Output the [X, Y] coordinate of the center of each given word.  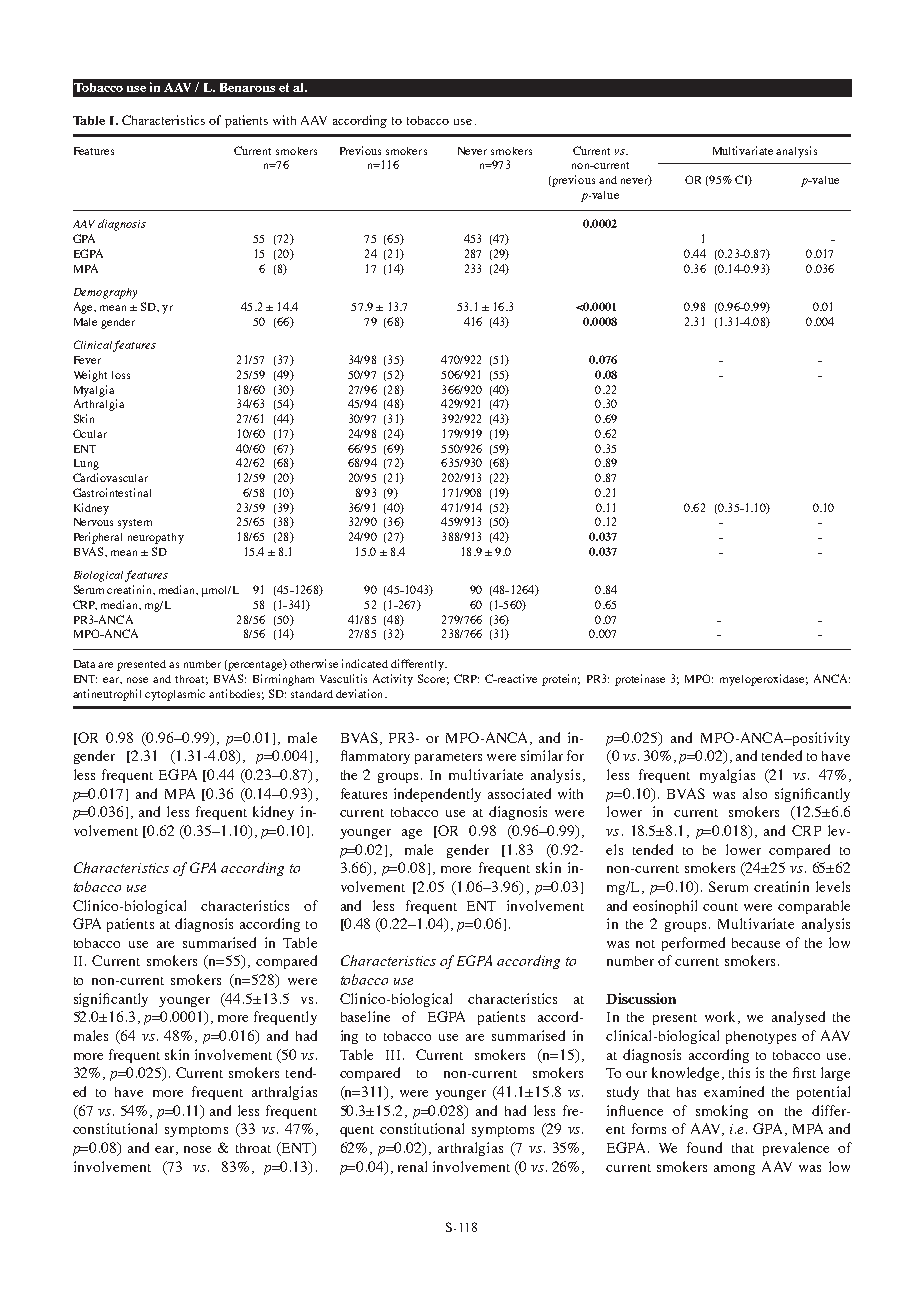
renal [412, 1166]
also [755, 793]
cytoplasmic [175, 695]
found [704, 1147]
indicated [365, 663]
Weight [90, 376]
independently [437, 795]
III [393, 1055]
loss [121, 375]
